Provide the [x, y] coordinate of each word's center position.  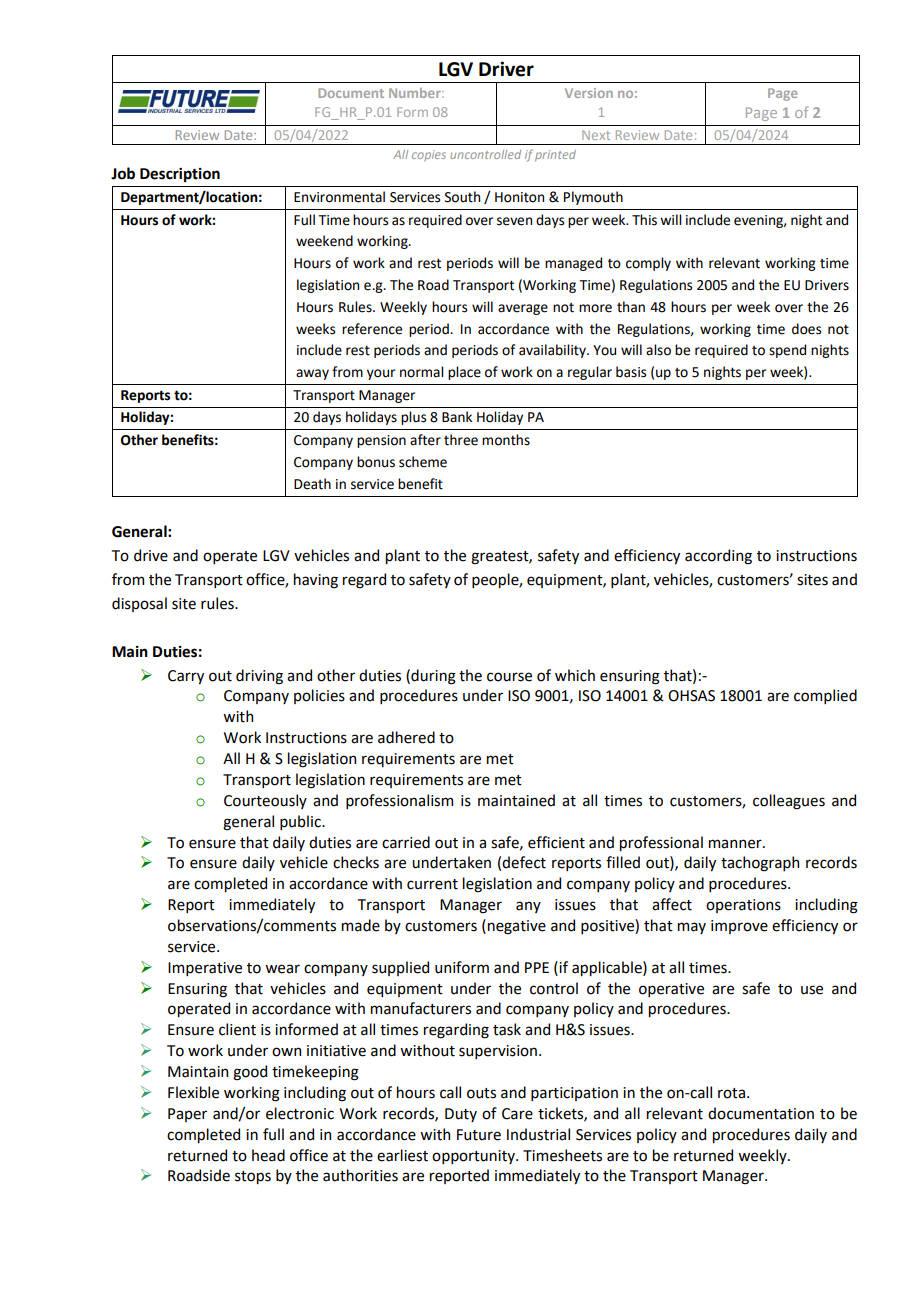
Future [479, 1135]
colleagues [789, 802]
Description [180, 175]
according [718, 557]
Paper [187, 1115]
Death [312, 484]
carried [406, 842]
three [461, 440]
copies [429, 155]
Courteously [265, 801]
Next [596, 135]
